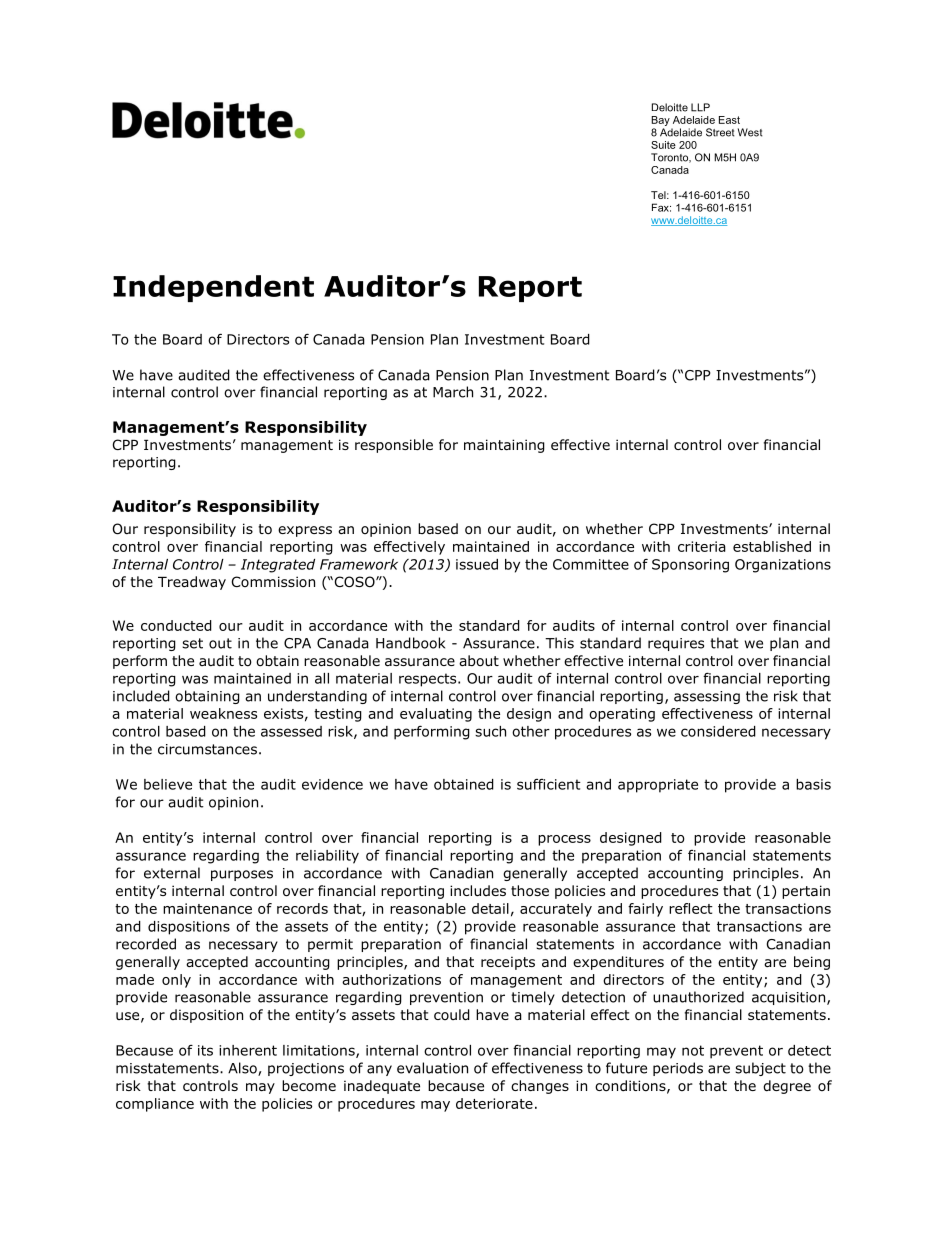 The height and width of the screenshot is (1233, 952). What do you see at coordinates (243, 1069) in the screenshot?
I see `Also` at bounding box center [243, 1069].
